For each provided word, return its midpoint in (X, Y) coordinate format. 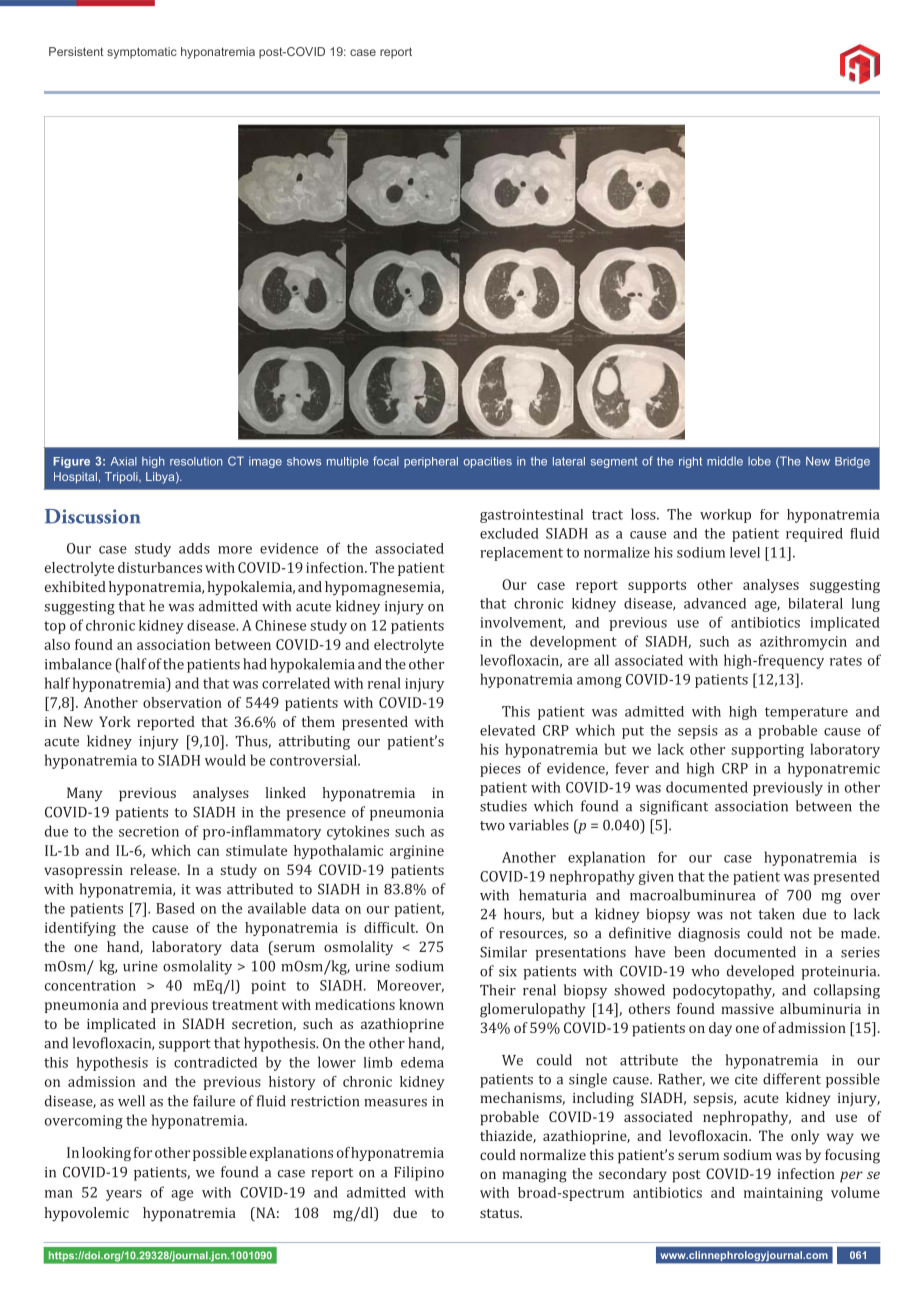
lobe (759, 461)
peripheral (431, 462)
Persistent (76, 51)
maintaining (783, 1194)
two (492, 826)
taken (776, 914)
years (124, 1195)
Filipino (419, 1173)
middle (725, 461)
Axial (124, 461)
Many (84, 794)
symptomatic (142, 53)
